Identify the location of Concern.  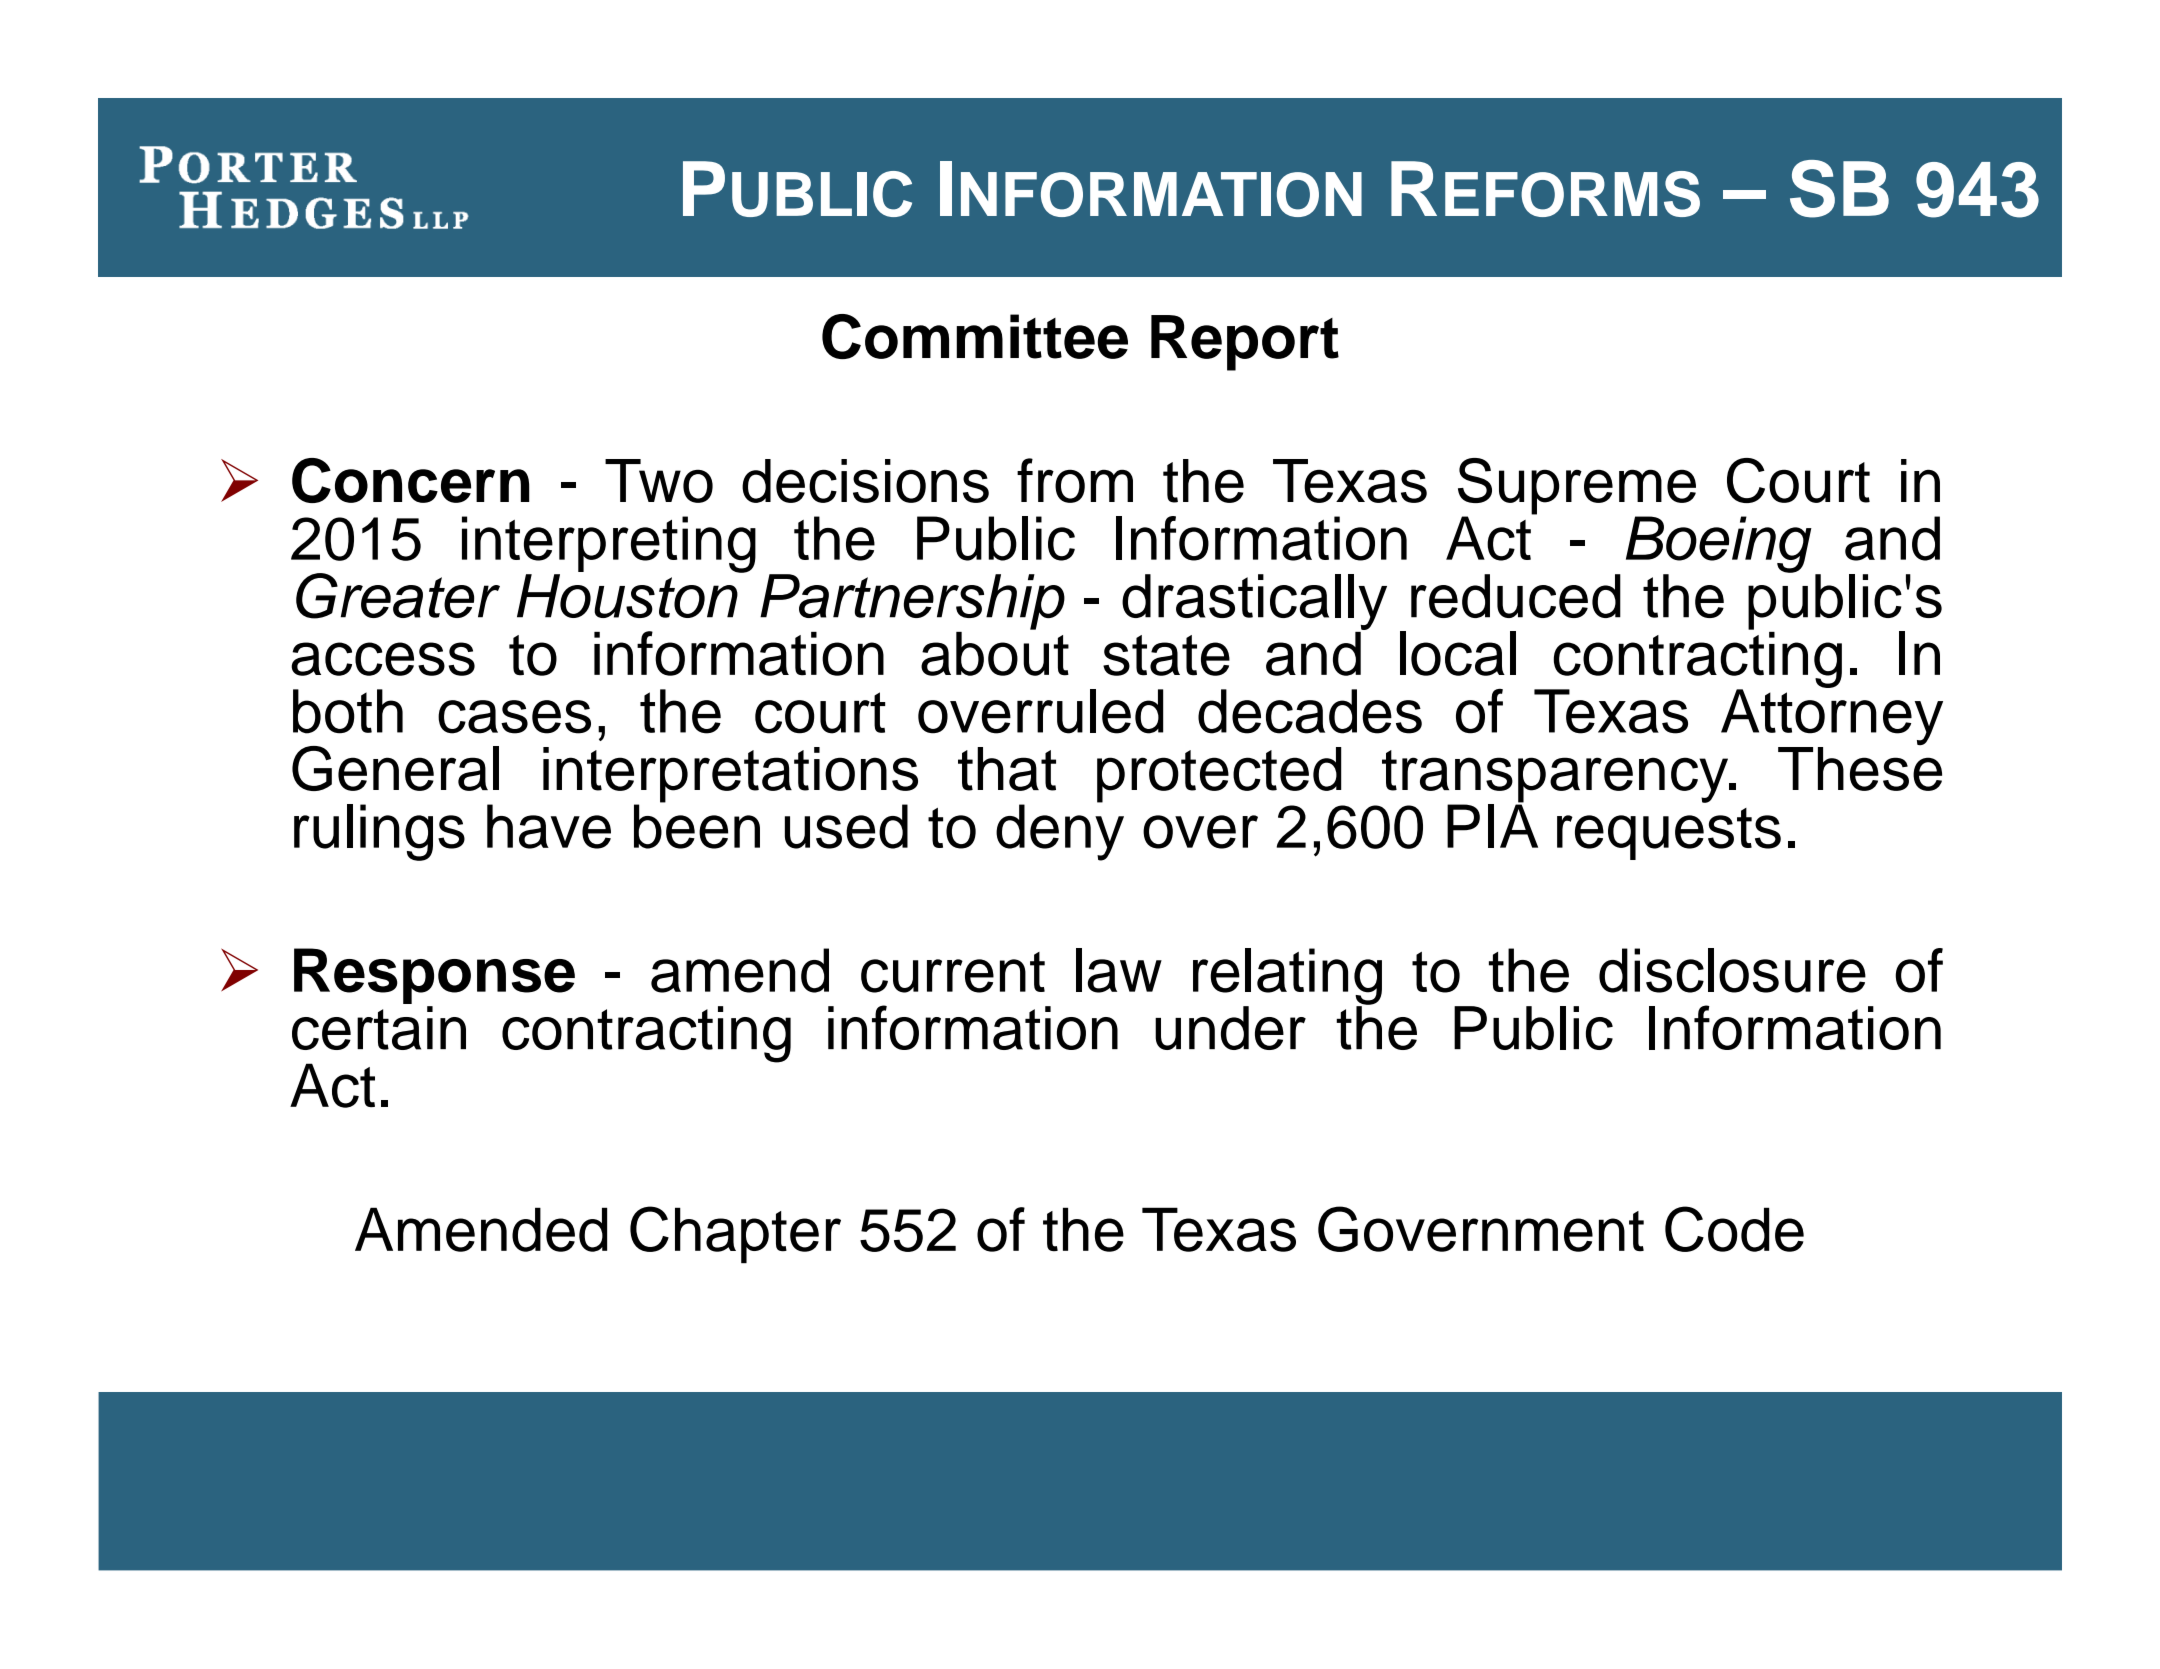
(411, 480).
